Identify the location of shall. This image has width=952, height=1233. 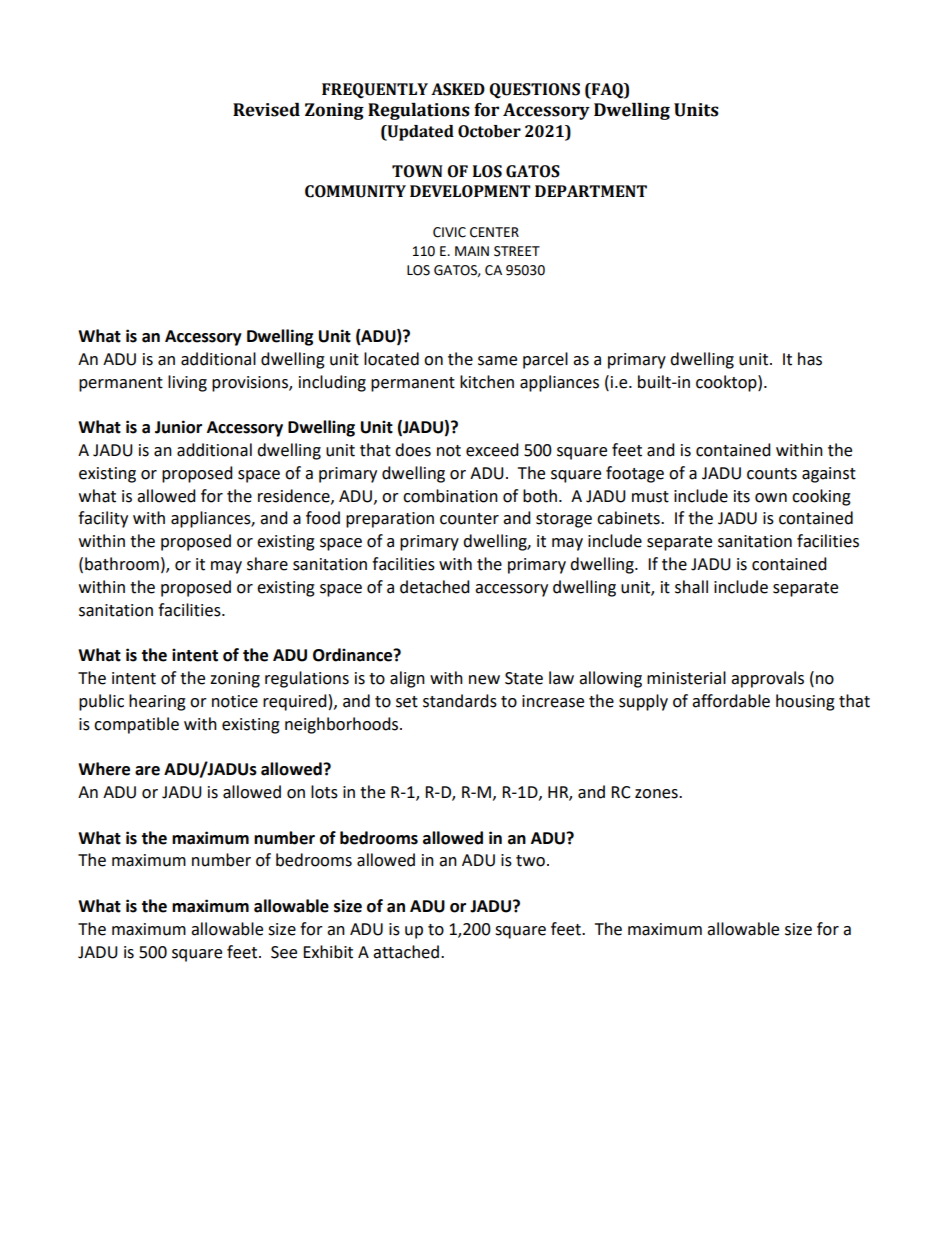
(691, 587).
